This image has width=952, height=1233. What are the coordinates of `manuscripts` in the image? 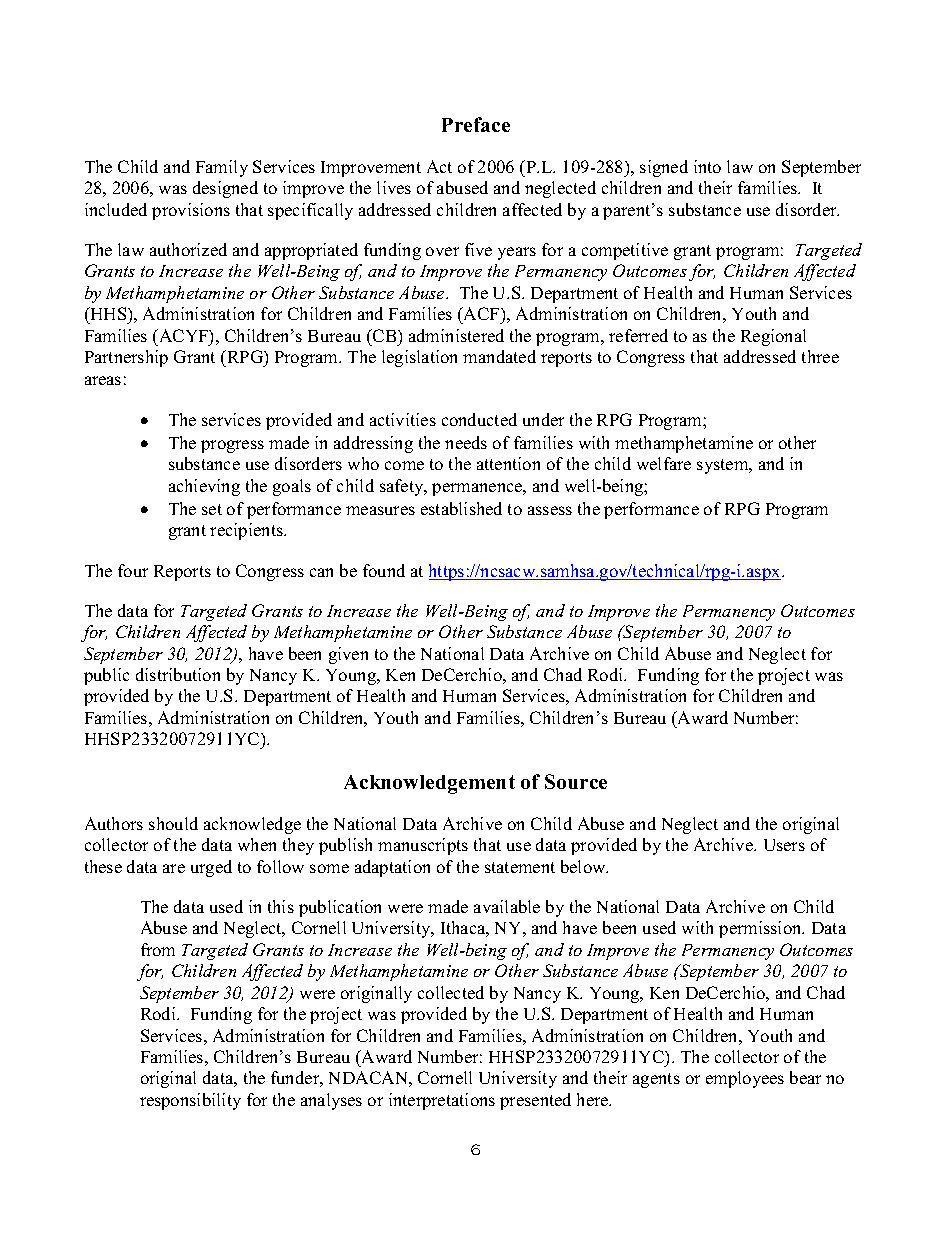 It's located at (423, 846).
